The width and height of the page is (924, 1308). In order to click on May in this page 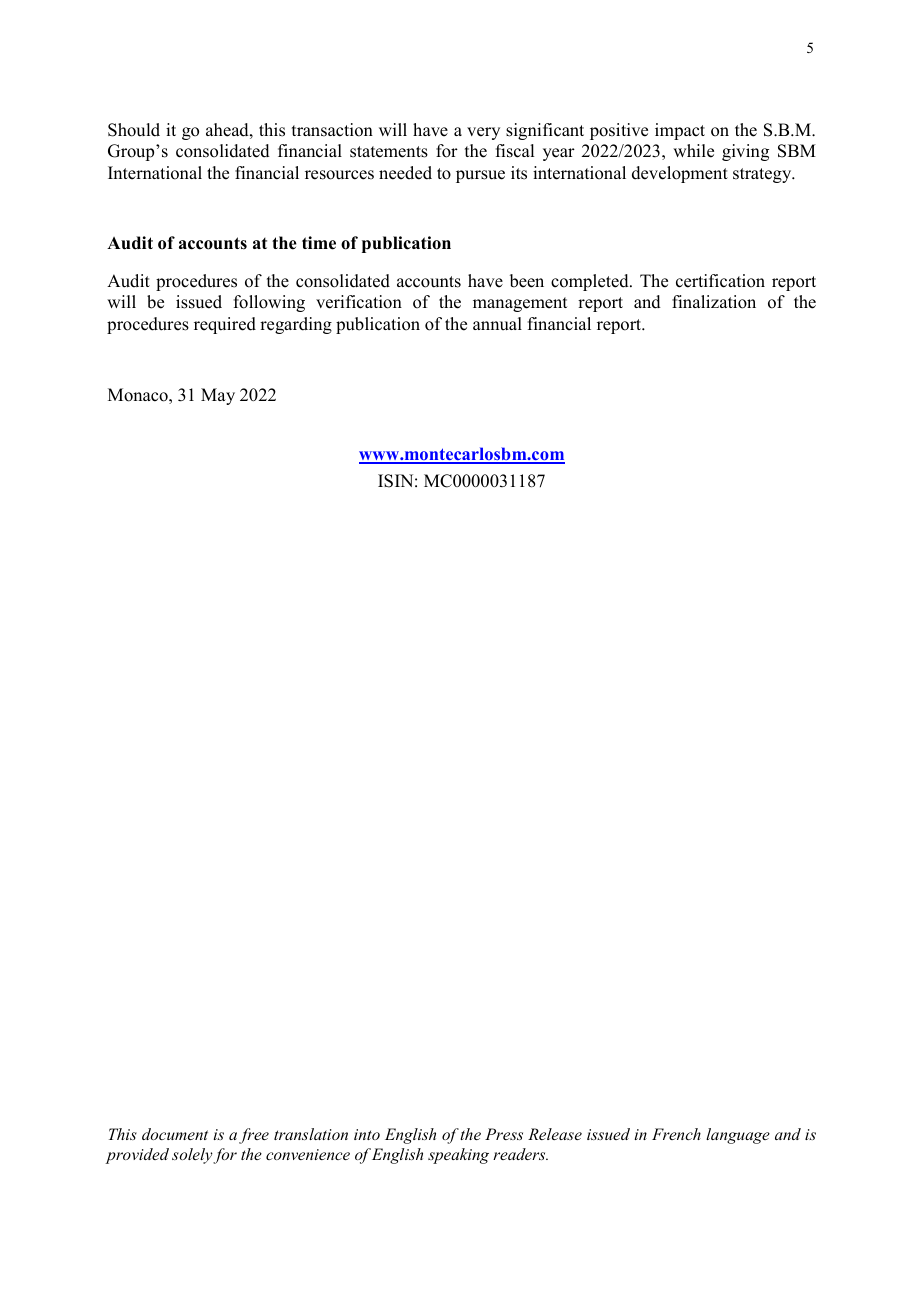, I will do `click(218, 396)`.
